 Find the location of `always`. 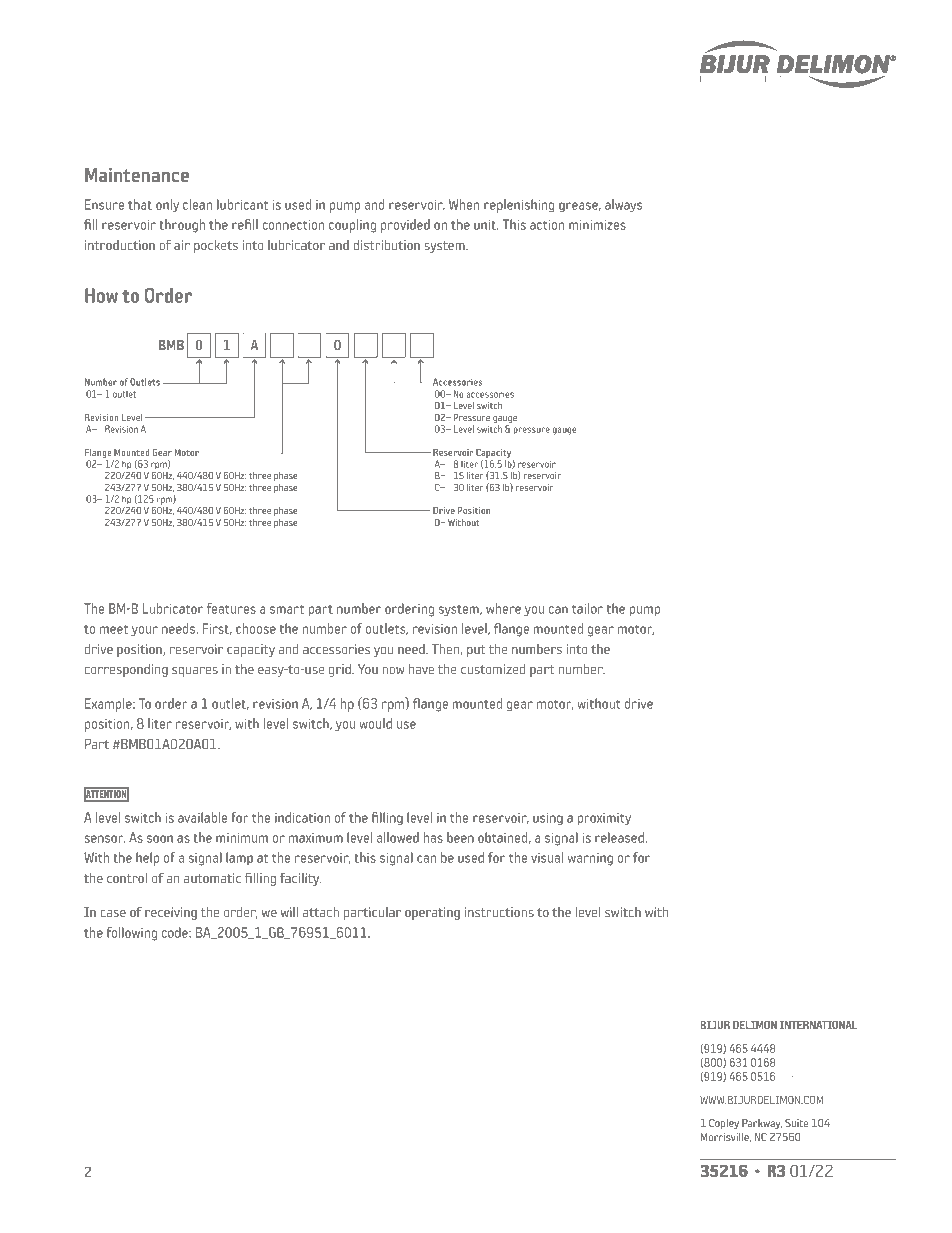

always is located at coordinates (623, 205).
